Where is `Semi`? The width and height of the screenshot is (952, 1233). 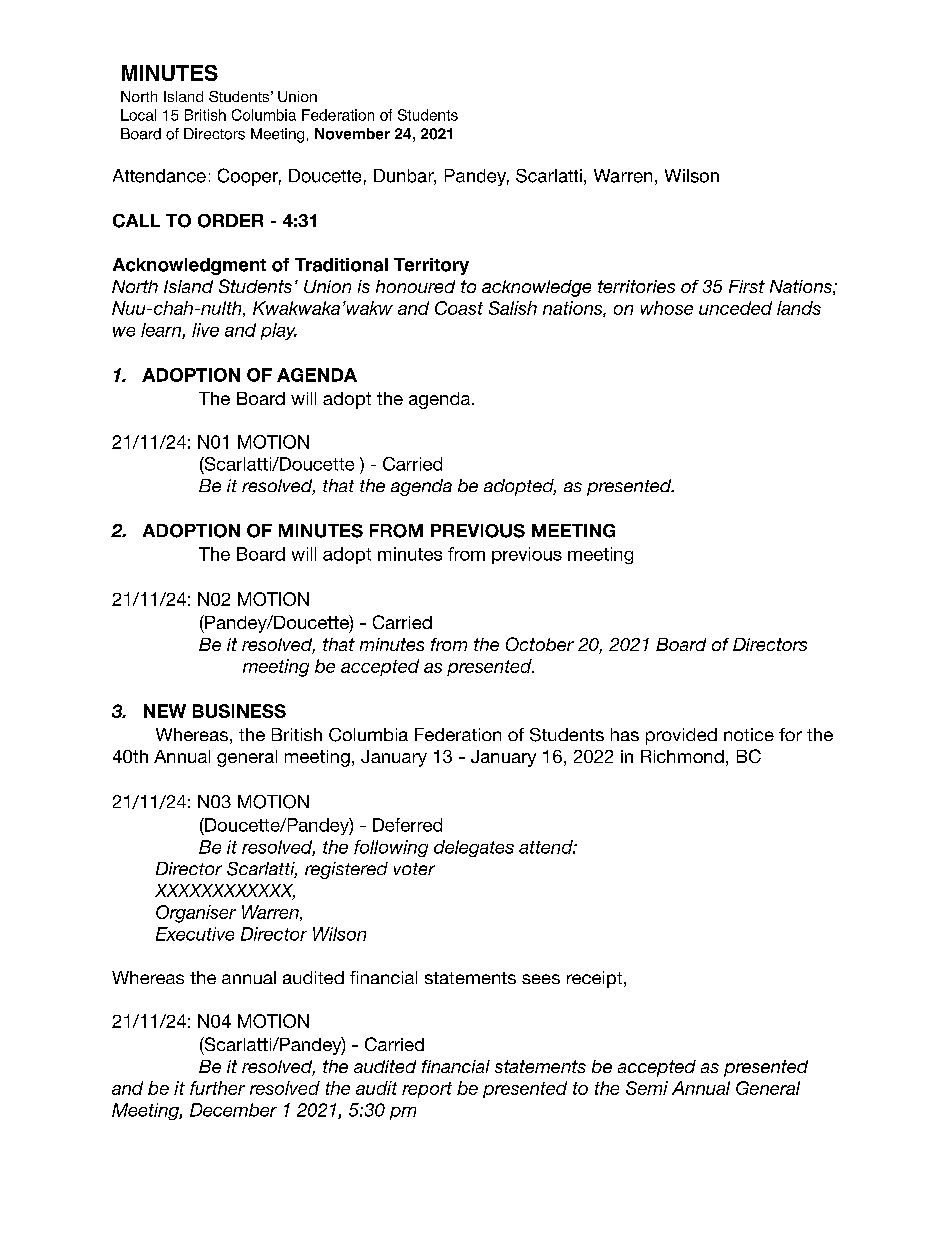 Semi is located at coordinates (647, 1088).
